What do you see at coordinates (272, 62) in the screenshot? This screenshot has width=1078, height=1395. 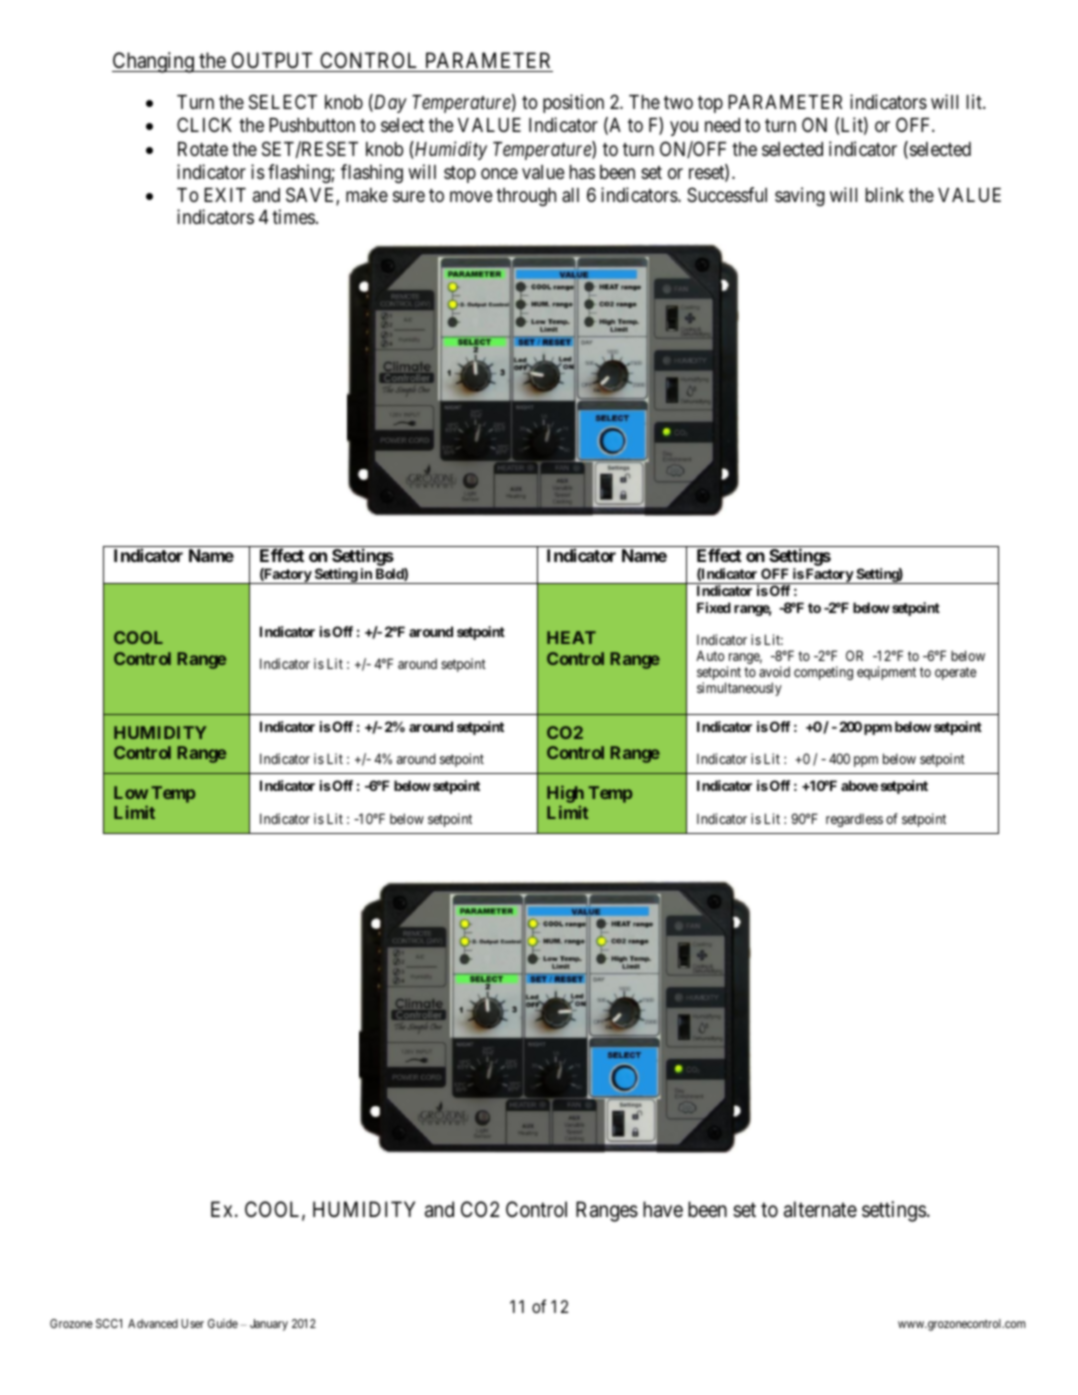 I see `OUTPUT` at bounding box center [272, 62].
